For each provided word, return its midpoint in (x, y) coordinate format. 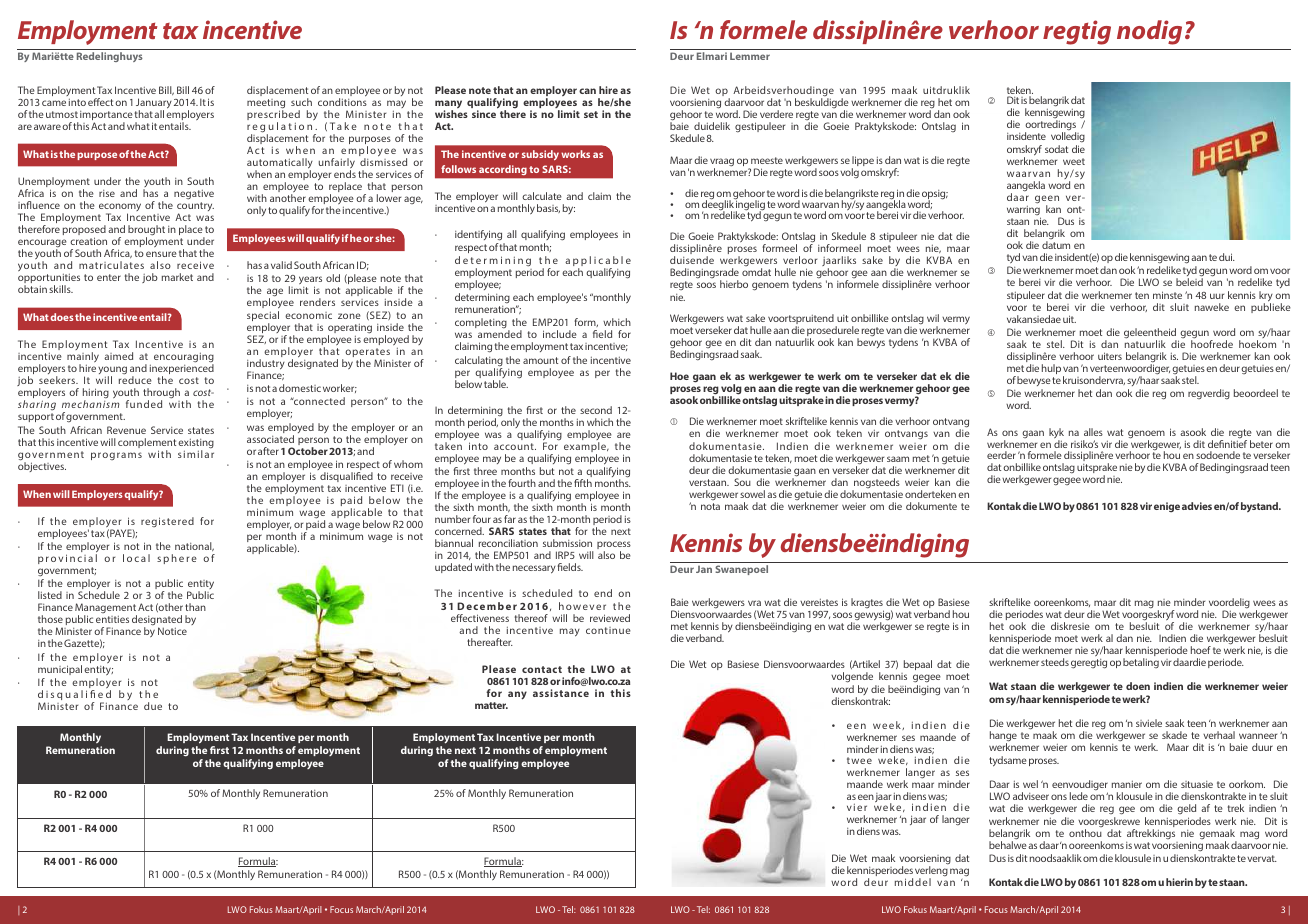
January (154, 104)
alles (1093, 432)
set (591, 114)
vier (857, 807)
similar (196, 454)
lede (1079, 796)
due (153, 706)
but (547, 471)
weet (1074, 161)
